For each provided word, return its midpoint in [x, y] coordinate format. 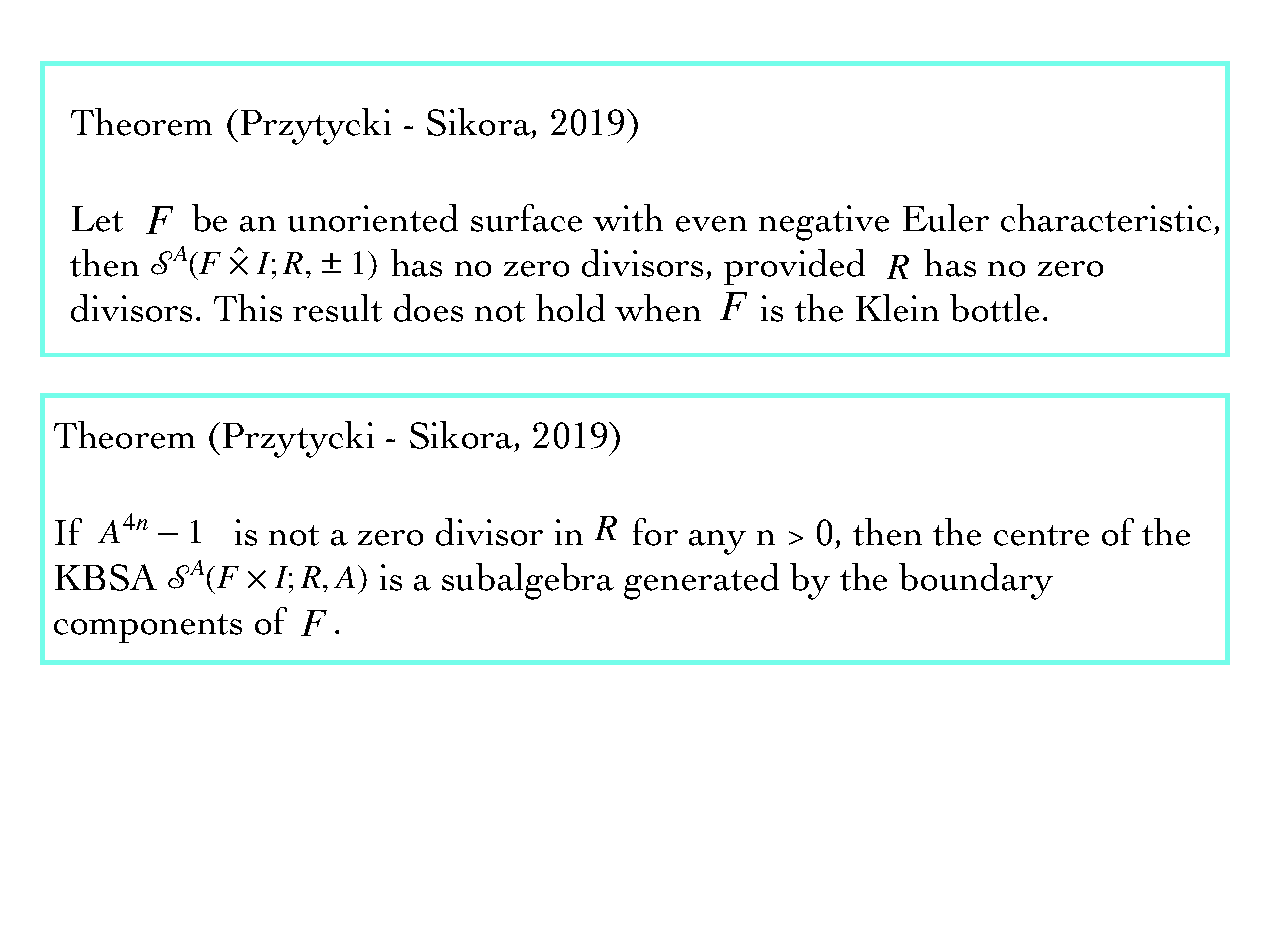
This [248, 308]
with [628, 218]
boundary [976, 581]
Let [97, 219]
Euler [946, 218]
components [148, 628]
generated [701, 581]
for [655, 532]
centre [1041, 535]
